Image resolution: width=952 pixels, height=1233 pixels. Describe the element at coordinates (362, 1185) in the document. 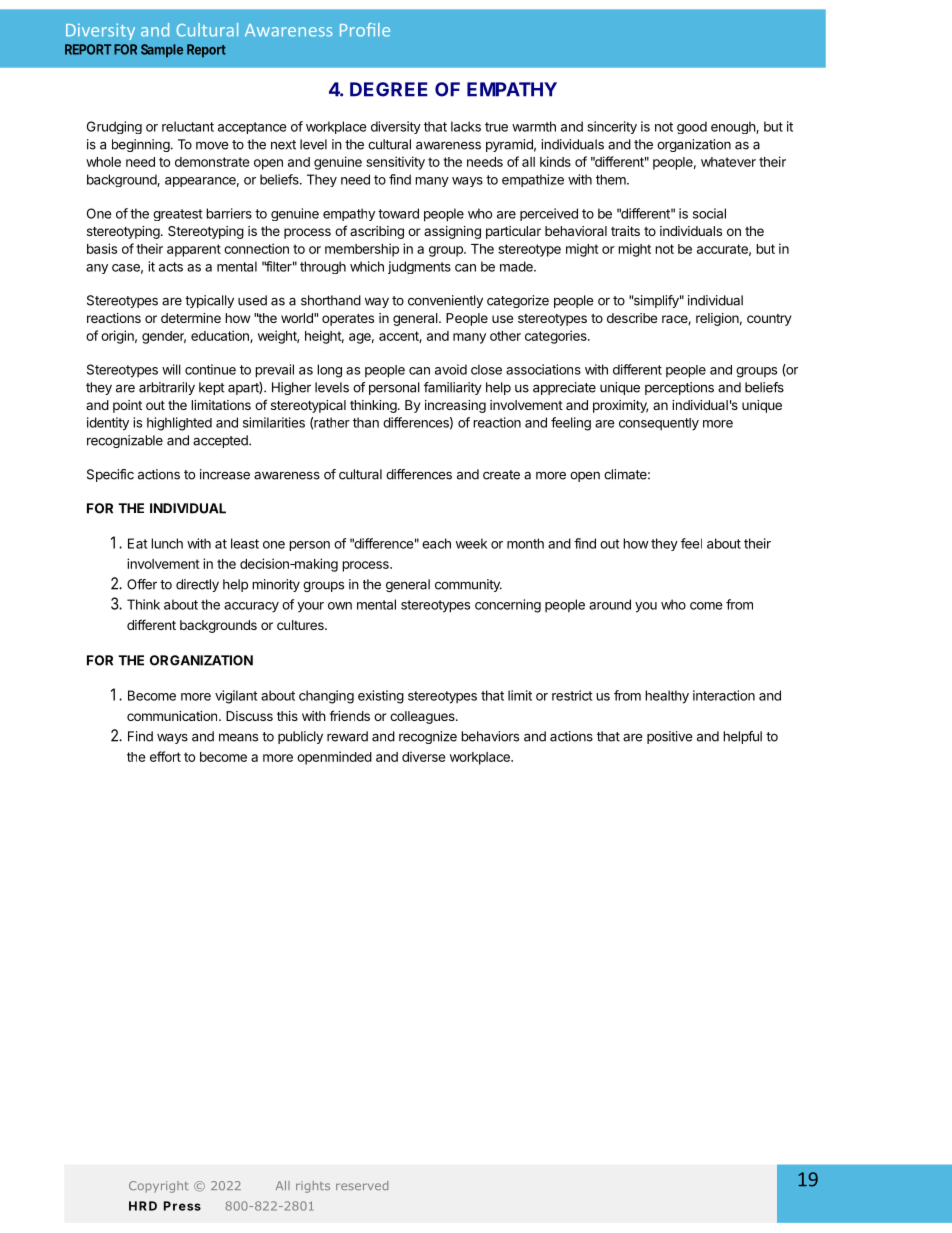

I see `reserved` at that location.
